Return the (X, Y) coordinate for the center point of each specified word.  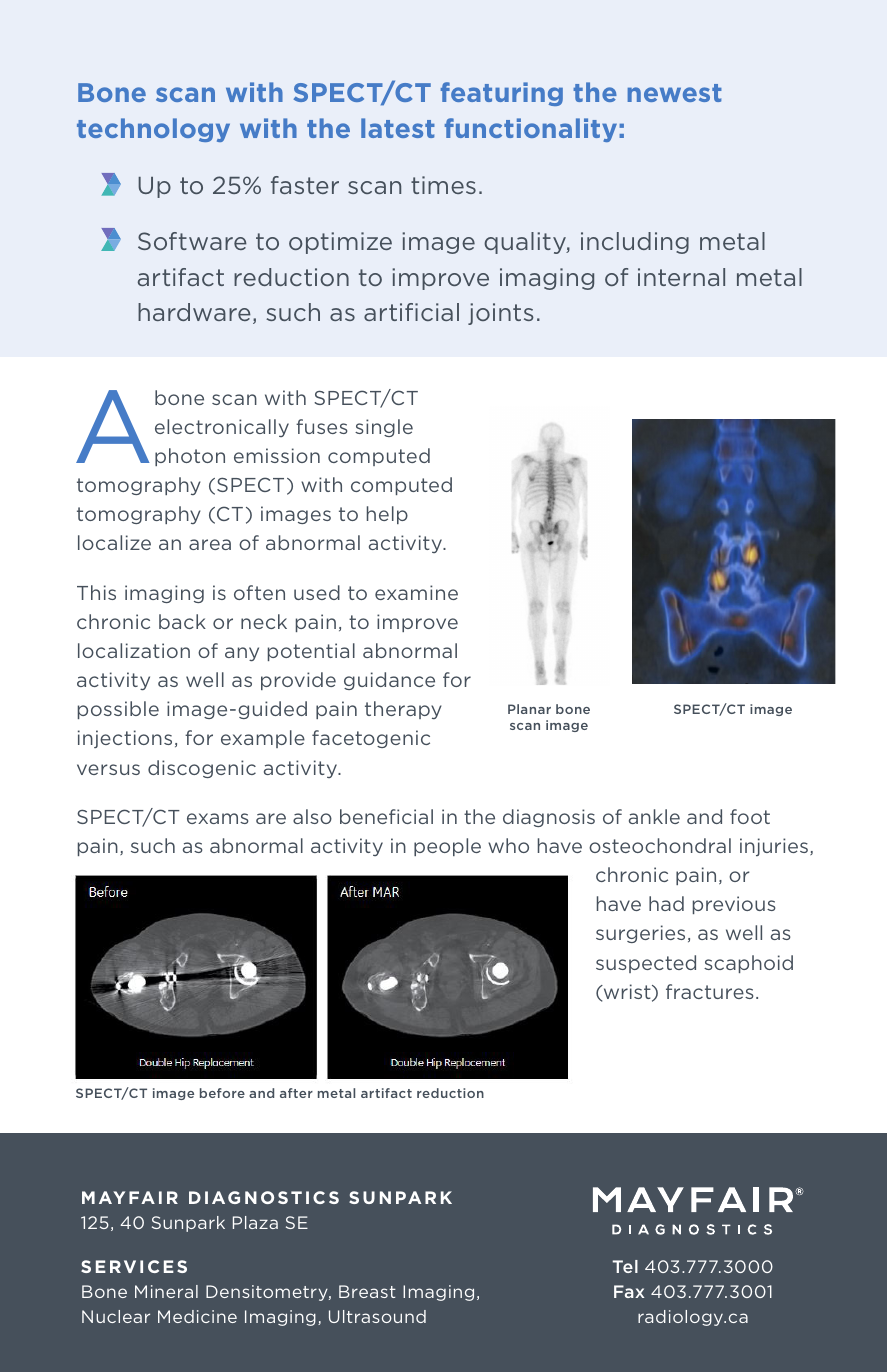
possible (118, 710)
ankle (654, 816)
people (447, 847)
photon (190, 457)
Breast (367, 1291)
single (384, 428)
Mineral (166, 1291)
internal (681, 277)
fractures (710, 991)
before (222, 1093)
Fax (629, 1291)
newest (675, 93)
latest (398, 128)
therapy (403, 710)
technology (153, 130)
